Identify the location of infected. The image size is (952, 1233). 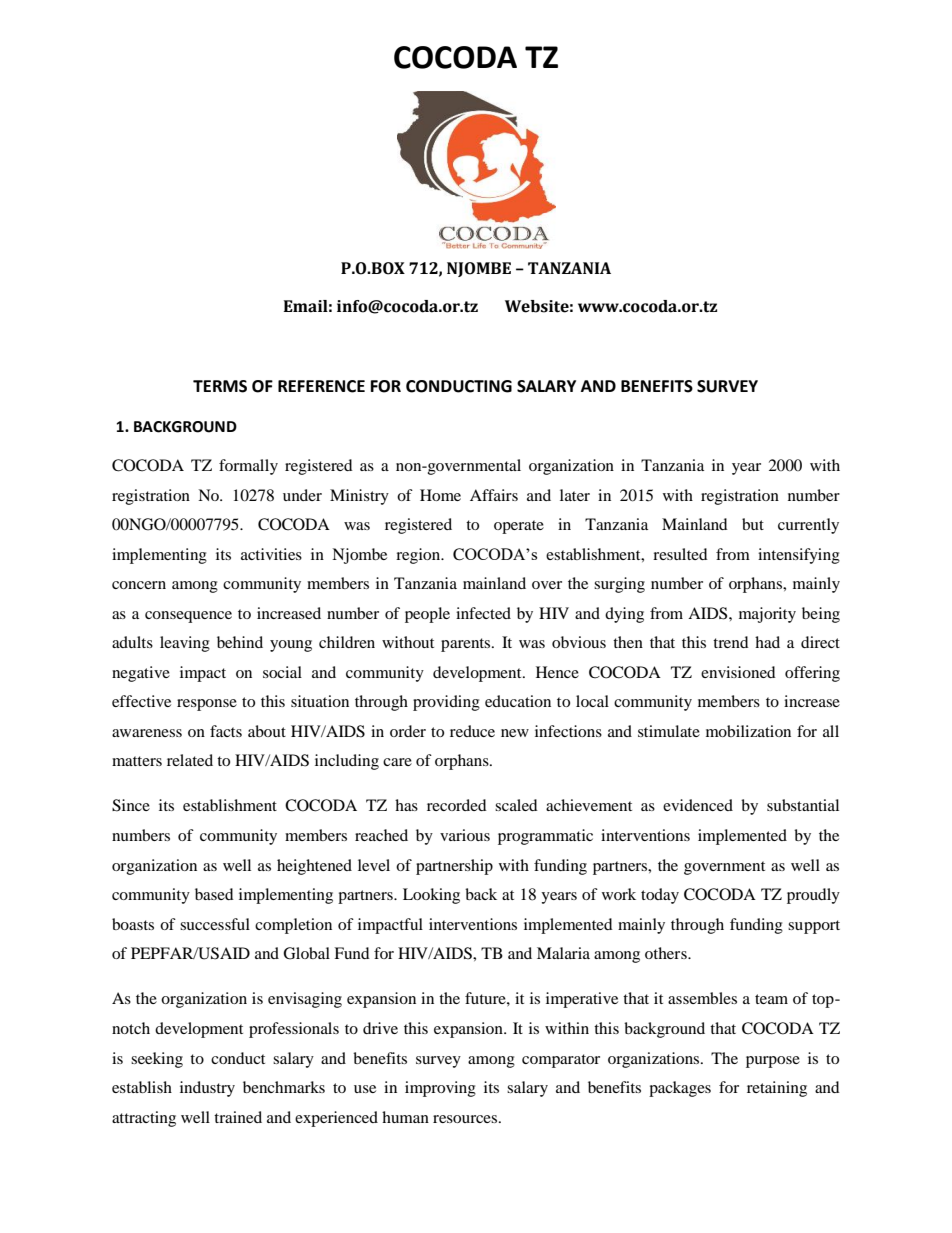
(483, 613).
